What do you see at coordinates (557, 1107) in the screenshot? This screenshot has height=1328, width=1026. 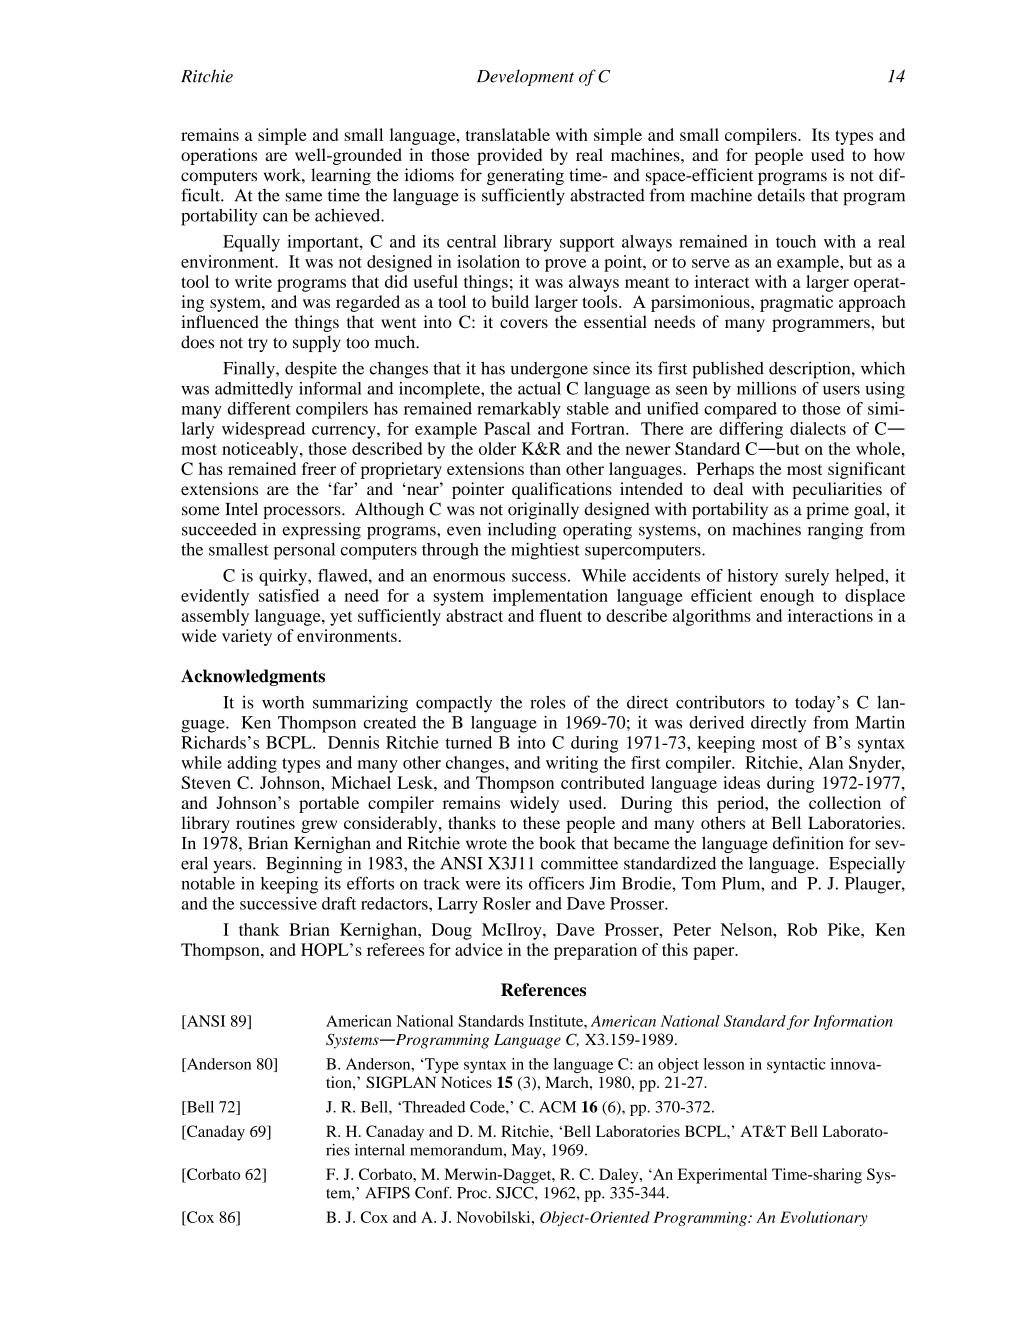 I see `ACM` at bounding box center [557, 1107].
